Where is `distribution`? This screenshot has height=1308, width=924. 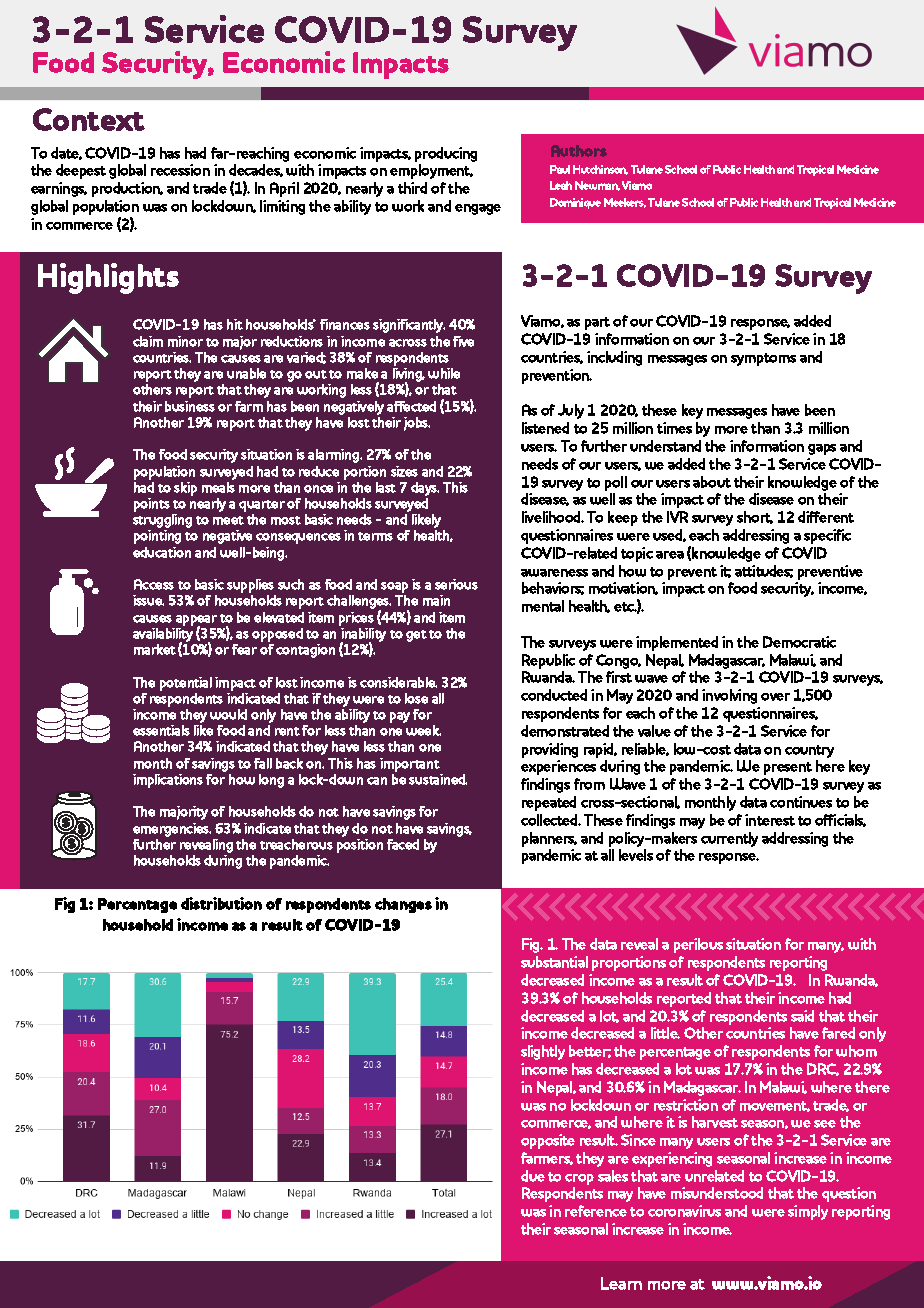
distribution is located at coordinates (221, 903).
